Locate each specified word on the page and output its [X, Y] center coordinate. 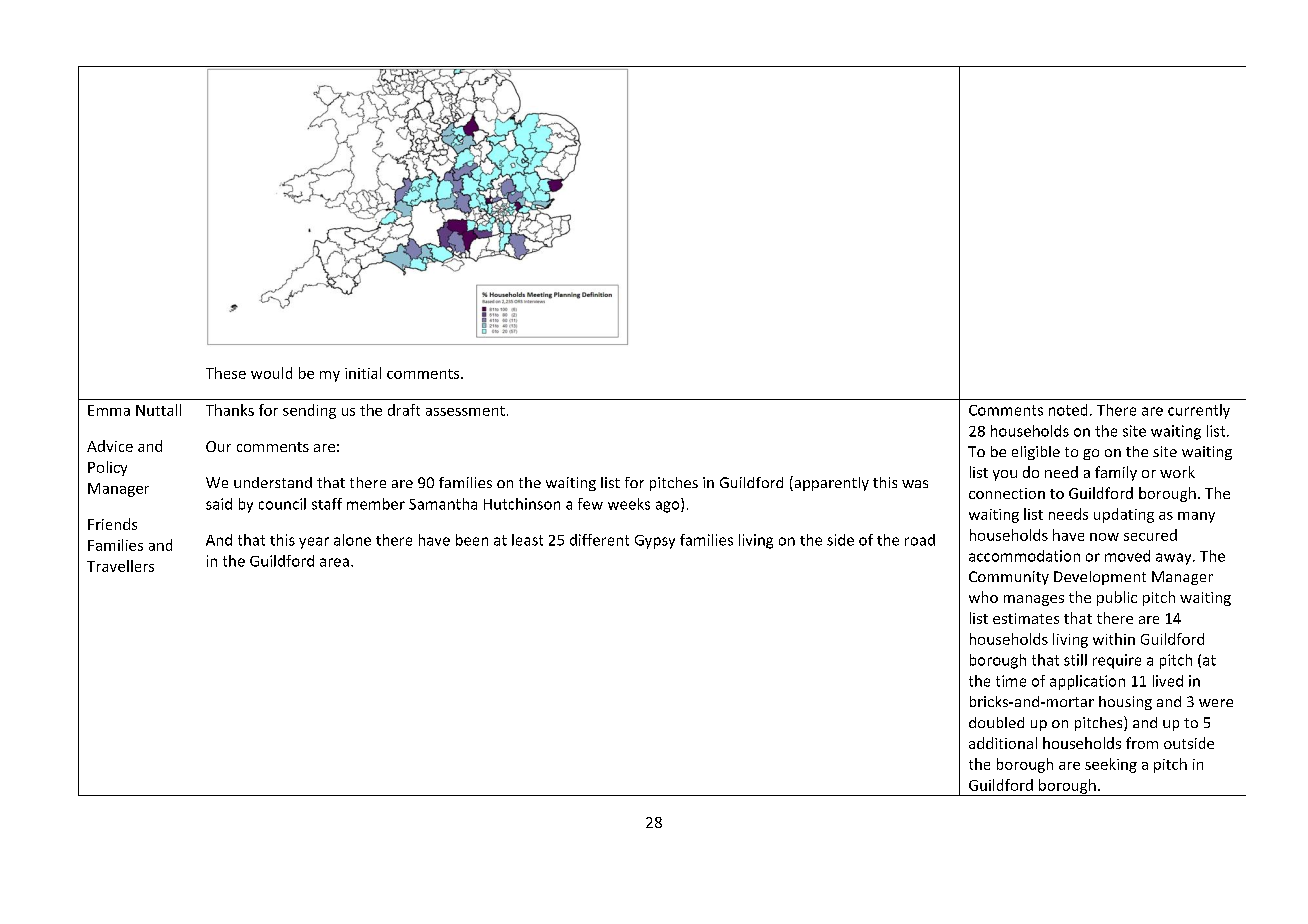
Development [1100, 578]
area [334, 562]
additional [1003, 743]
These [226, 373]
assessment [465, 411]
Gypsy [655, 542]
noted [1068, 410]
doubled [996, 722]
